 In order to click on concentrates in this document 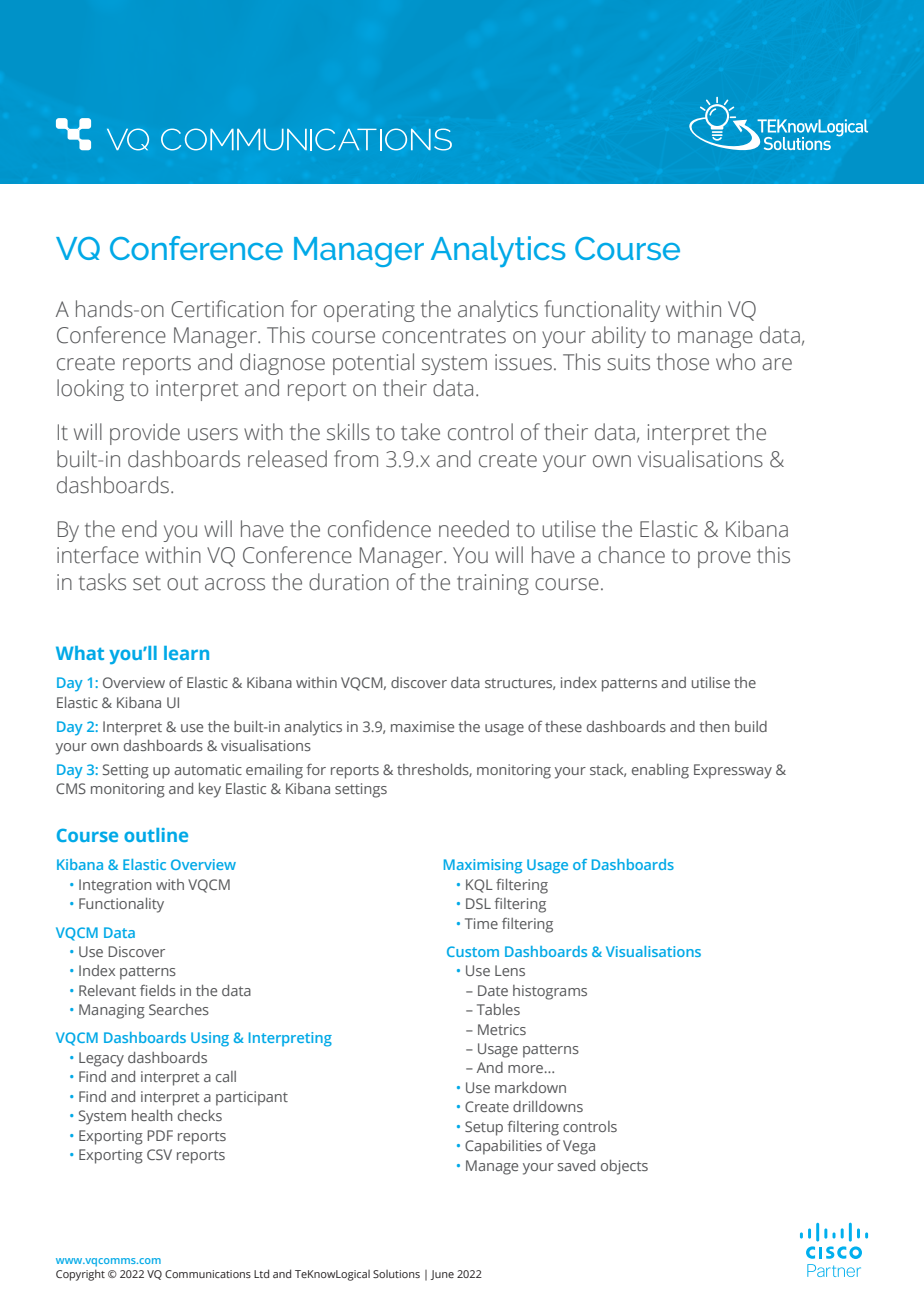, I will do `click(444, 336)`.
